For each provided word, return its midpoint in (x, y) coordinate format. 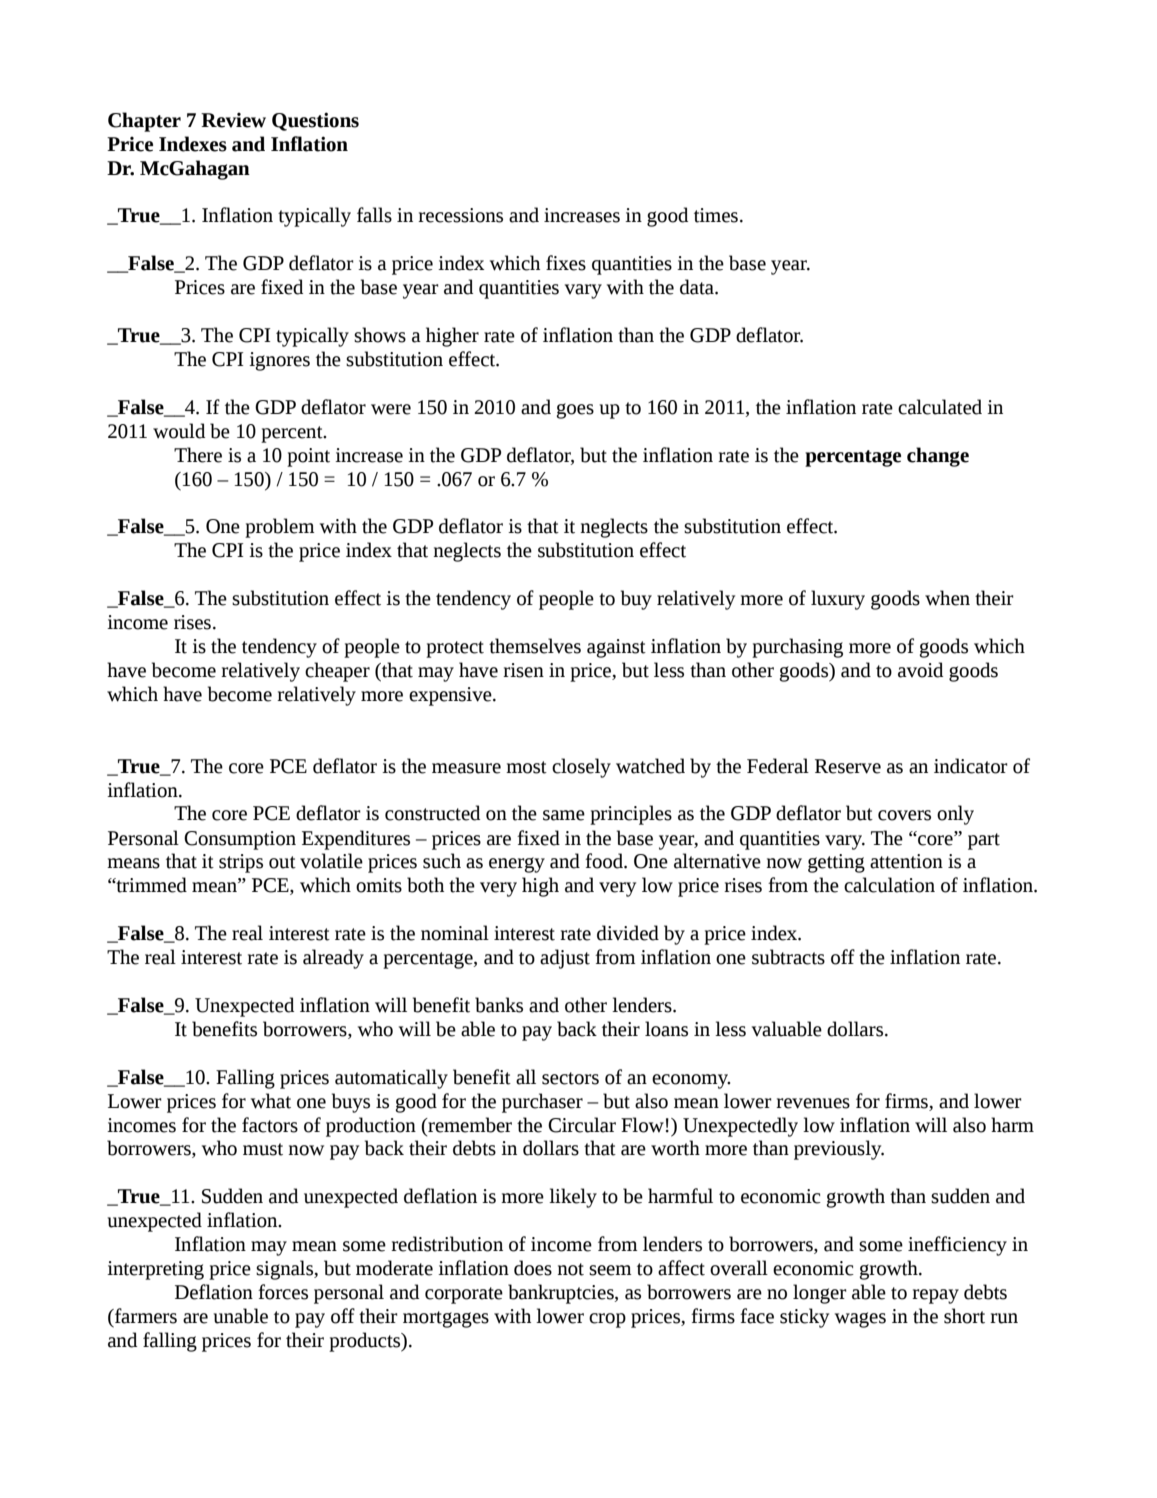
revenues (813, 1103)
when (947, 598)
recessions (460, 215)
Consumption (240, 840)
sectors (570, 1078)
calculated (940, 407)
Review (233, 120)
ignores (279, 361)
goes (575, 411)
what (271, 1101)
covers (904, 815)
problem (279, 528)
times (716, 215)
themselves (535, 646)
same (564, 815)
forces (283, 1292)
